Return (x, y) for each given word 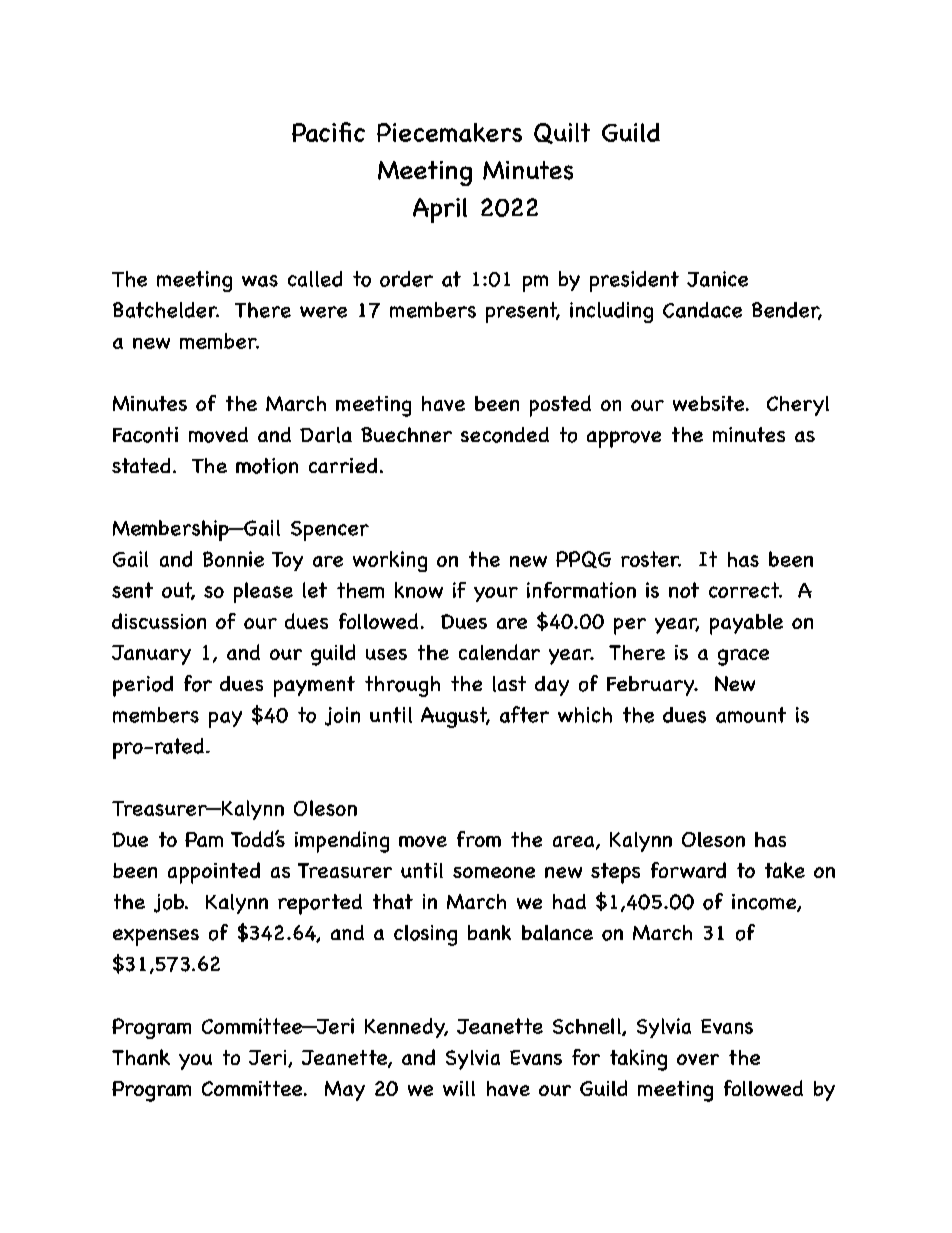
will (459, 1088)
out (178, 591)
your (496, 594)
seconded (505, 435)
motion (267, 466)
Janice (717, 279)
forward (688, 870)
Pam (204, 839)
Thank (141, 1057)
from (479, 839)
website (710, 403)
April (440, 210)
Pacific (328, 132)
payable (746, 624)
